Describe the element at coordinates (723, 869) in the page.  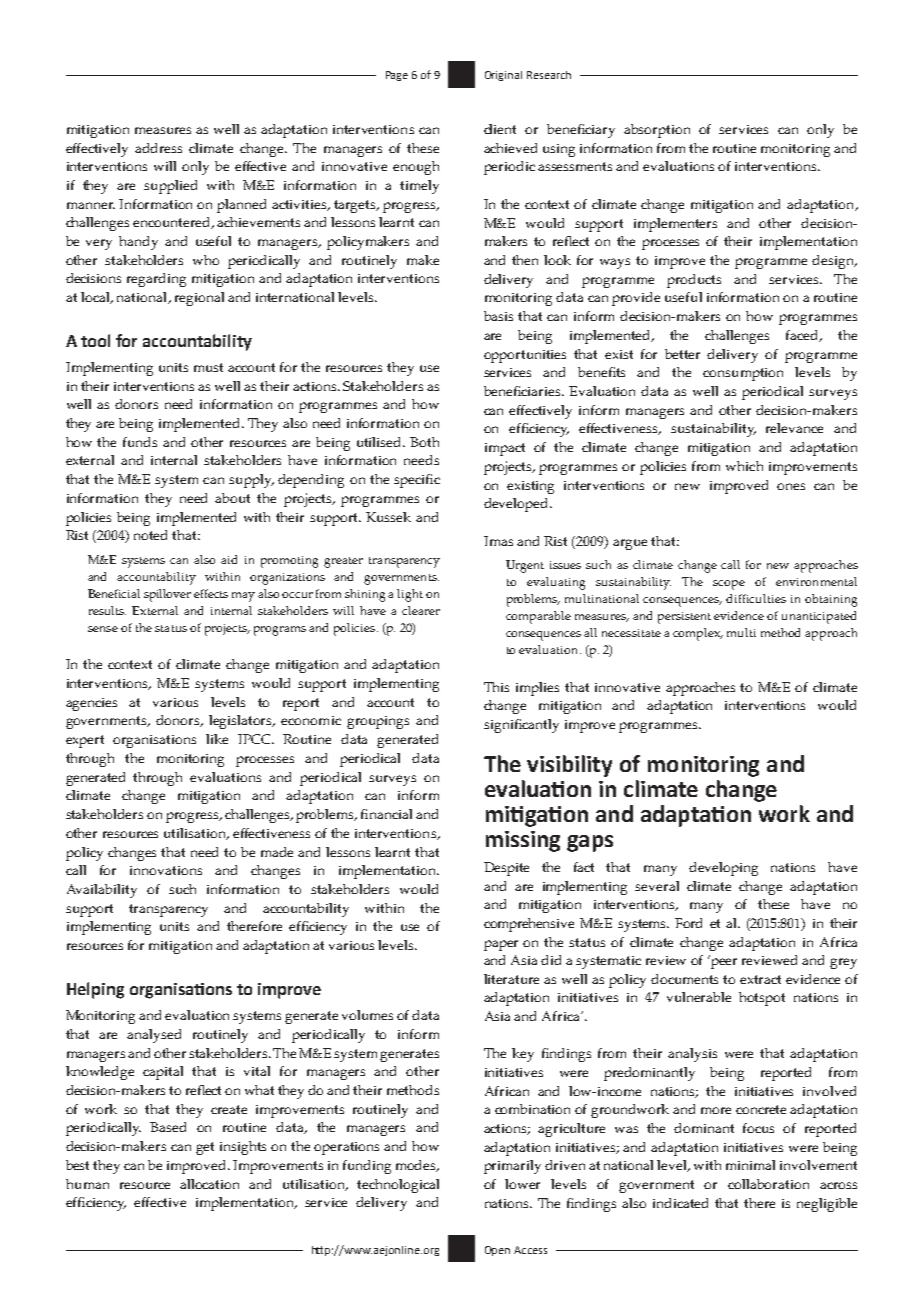
I see `developing` at that location.
